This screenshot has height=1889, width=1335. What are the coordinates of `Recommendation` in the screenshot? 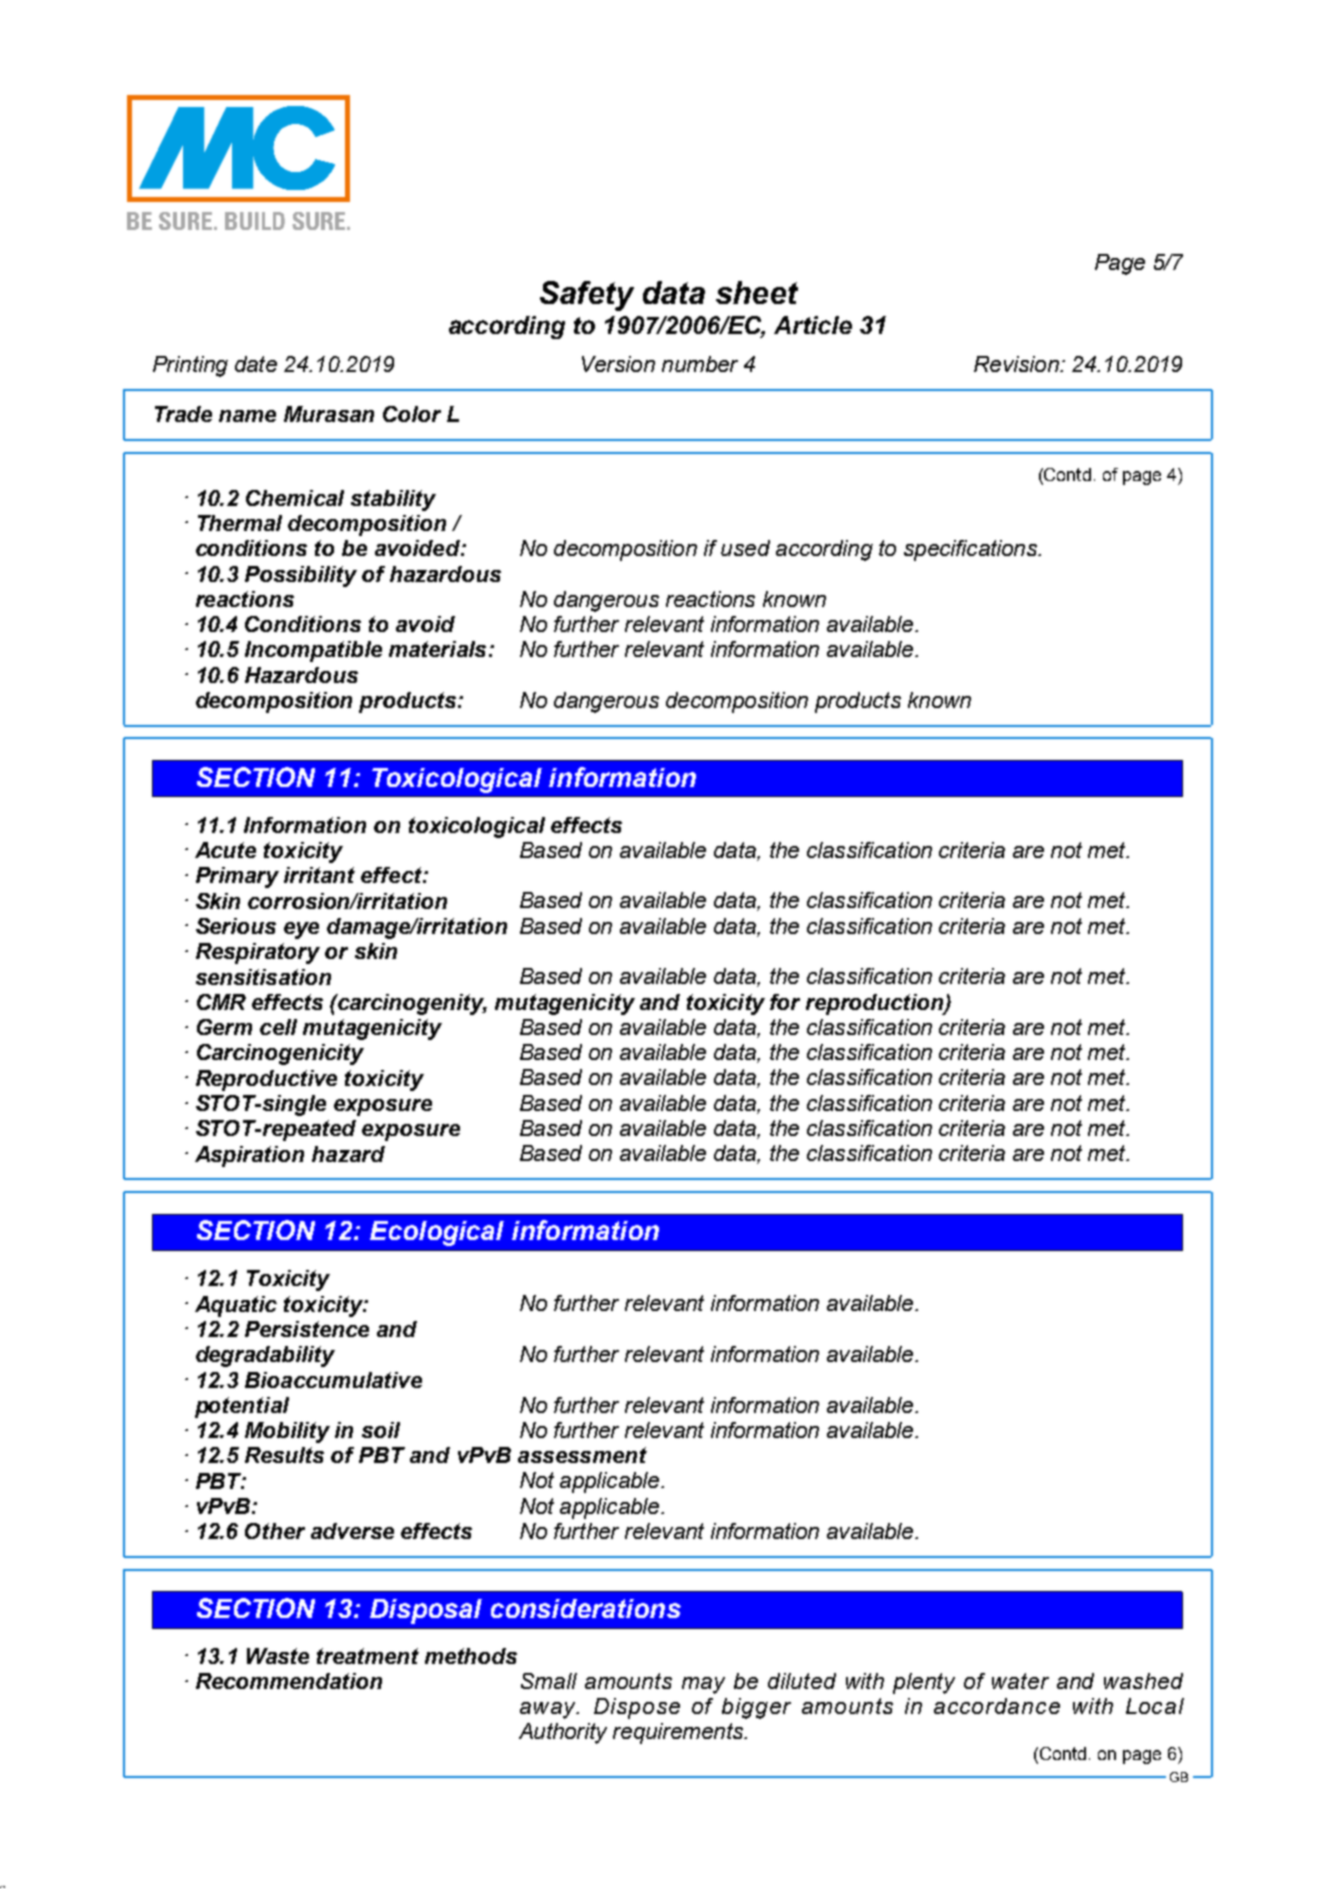 It's located at (289, 1681).
